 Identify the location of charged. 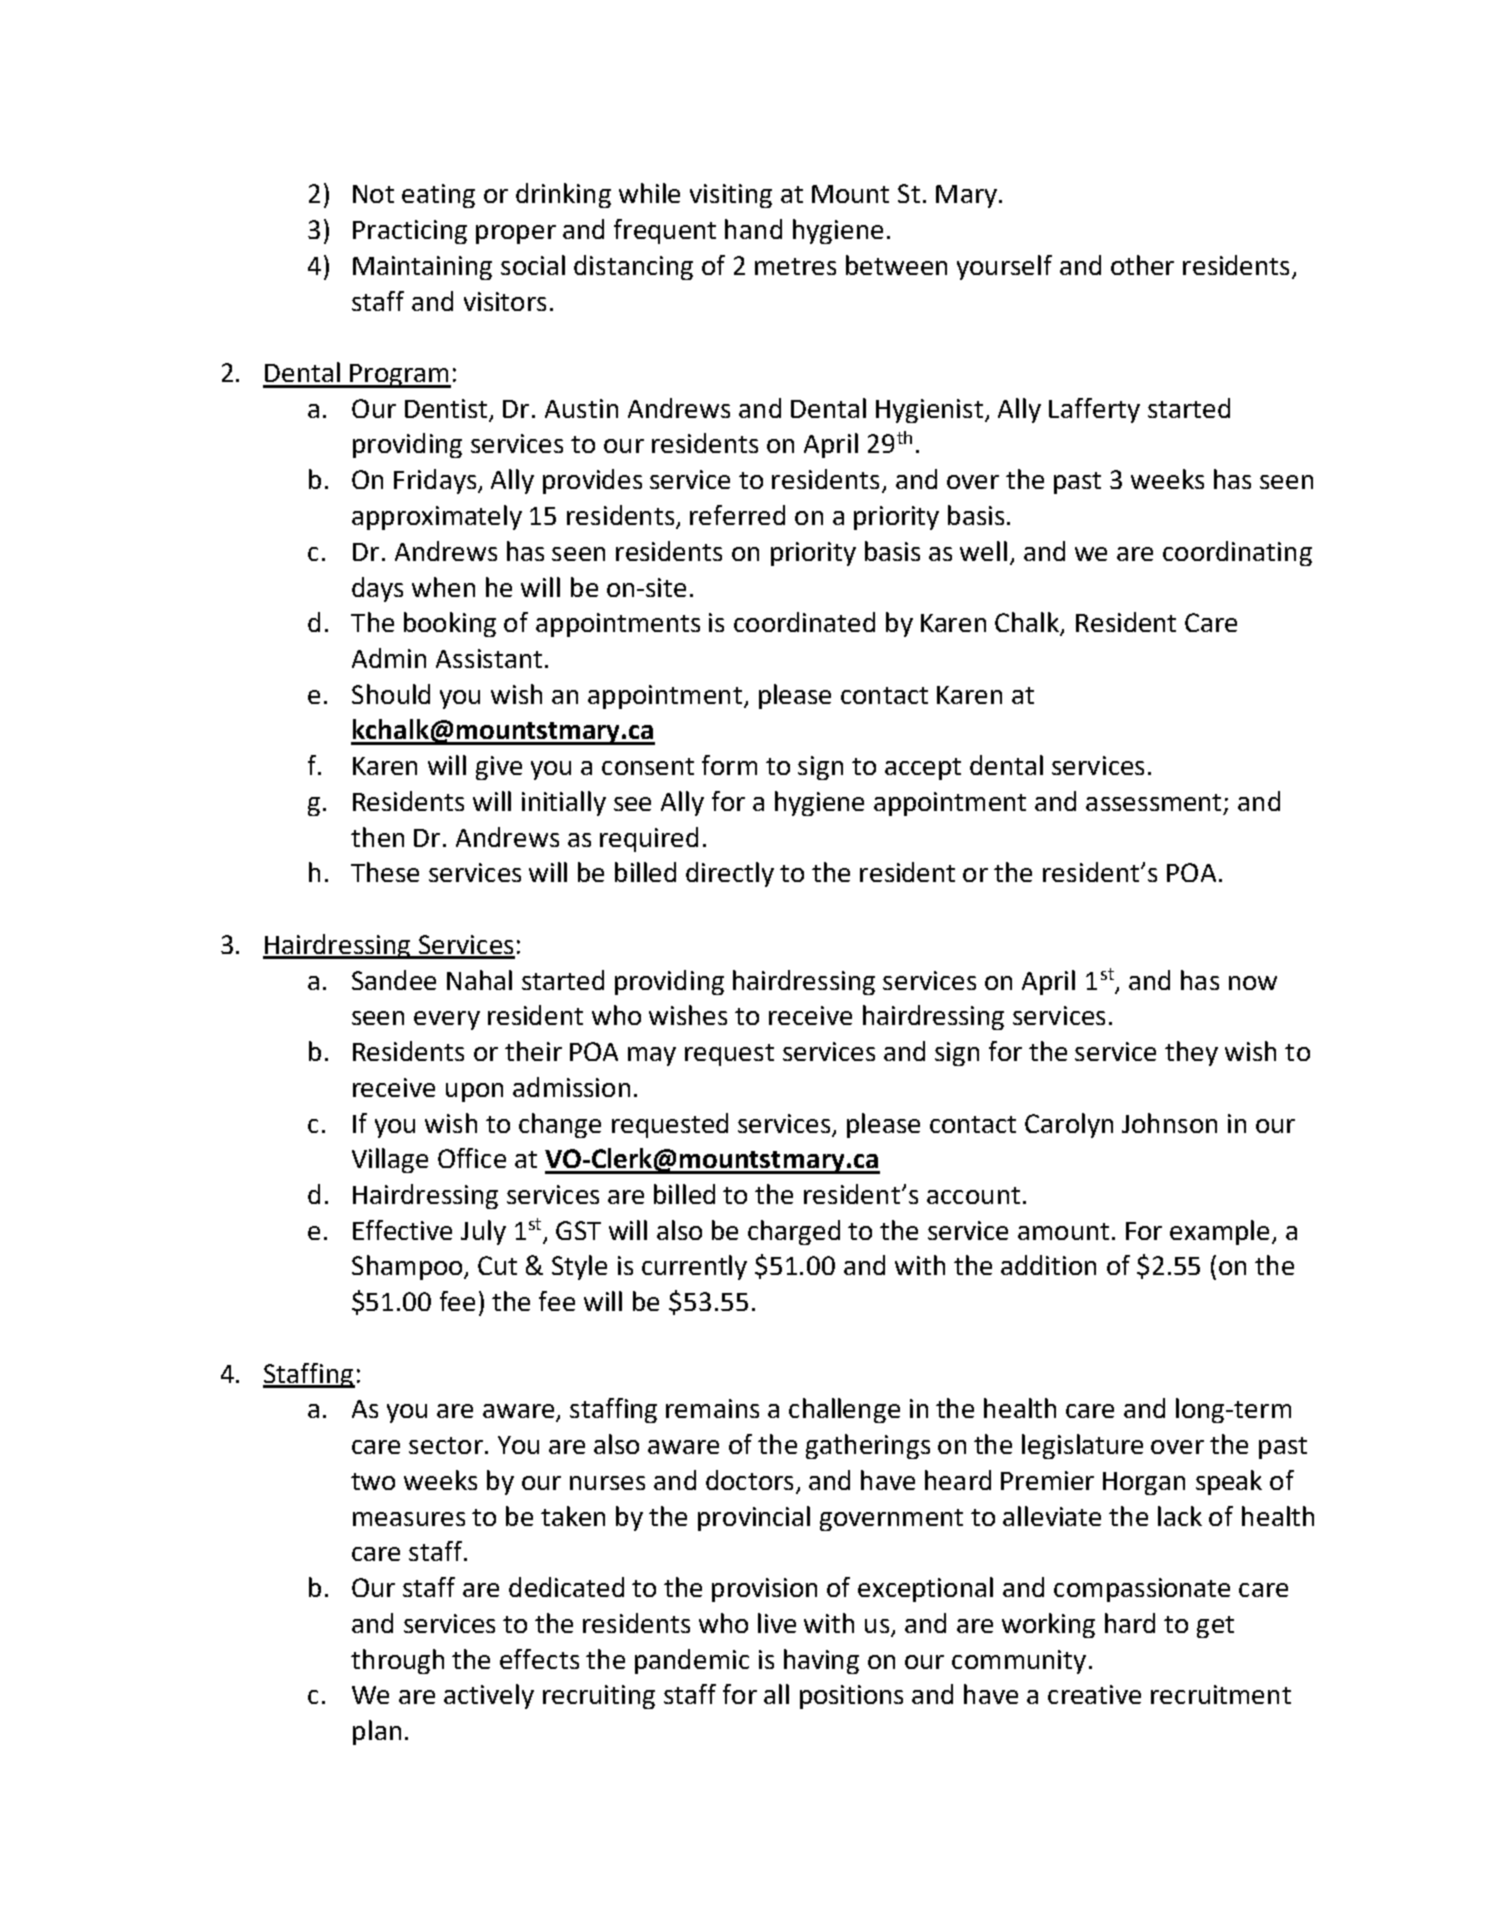
(794, 1232).
